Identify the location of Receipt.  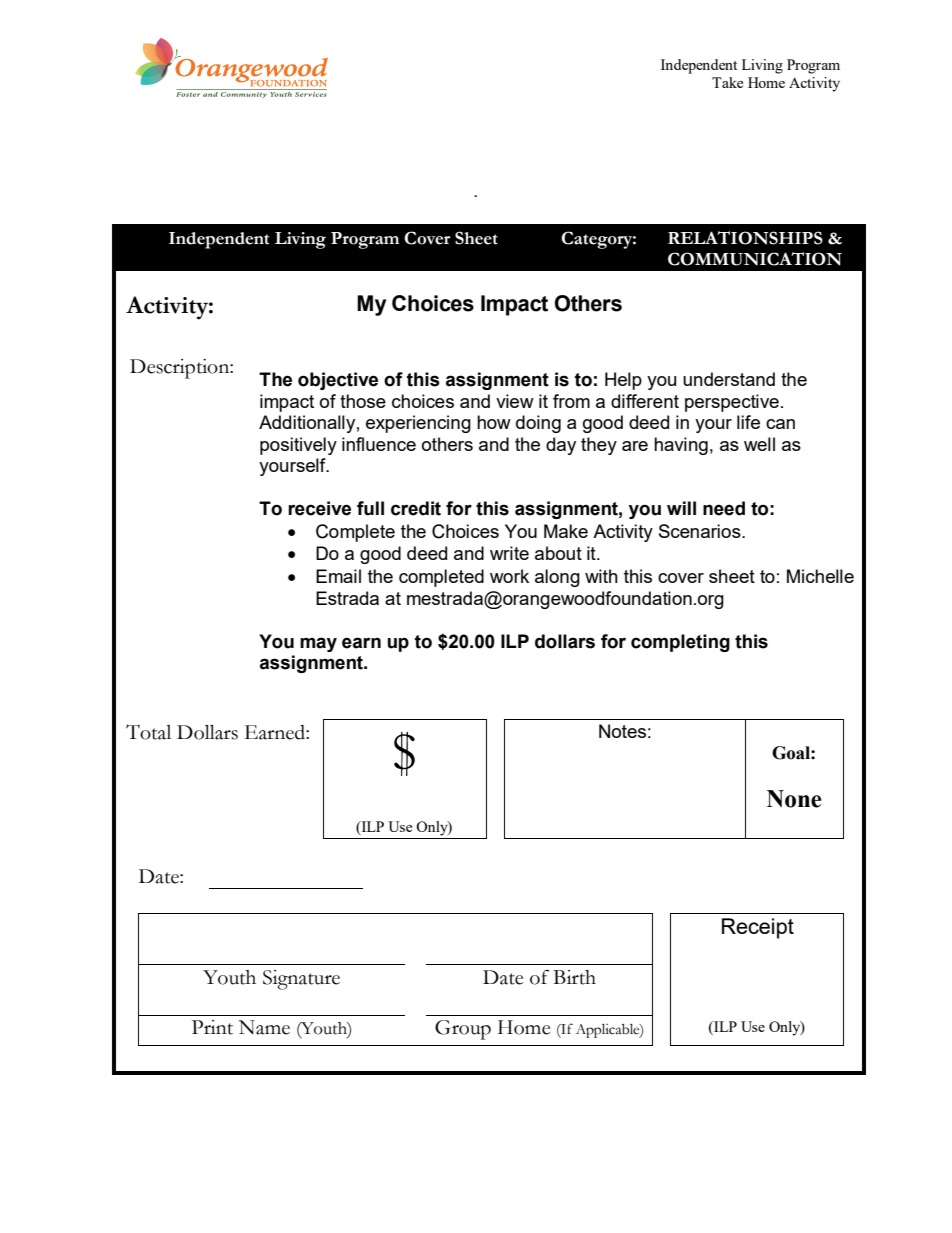
(758, 928).
